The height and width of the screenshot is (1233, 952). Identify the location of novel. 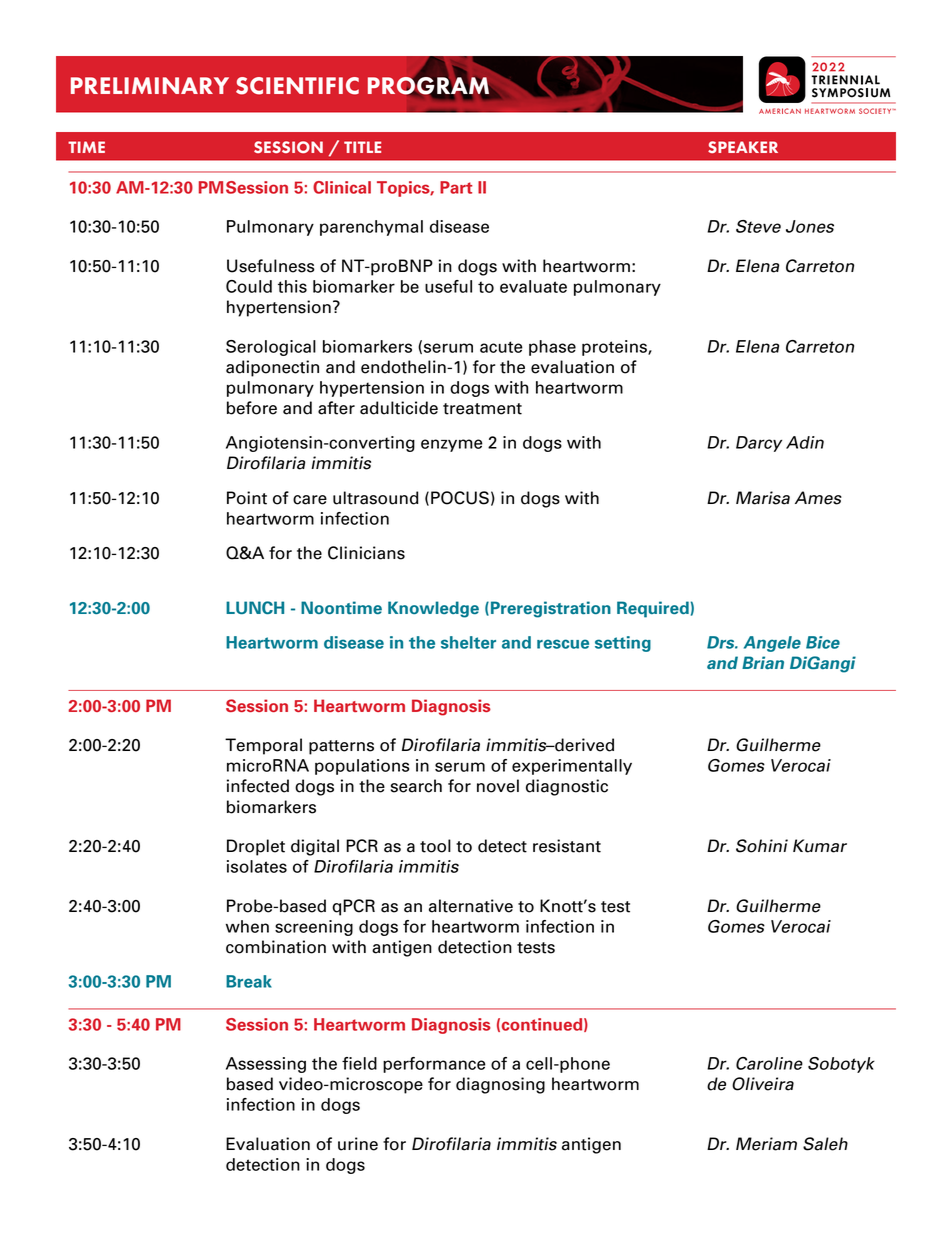
(498, 786).
